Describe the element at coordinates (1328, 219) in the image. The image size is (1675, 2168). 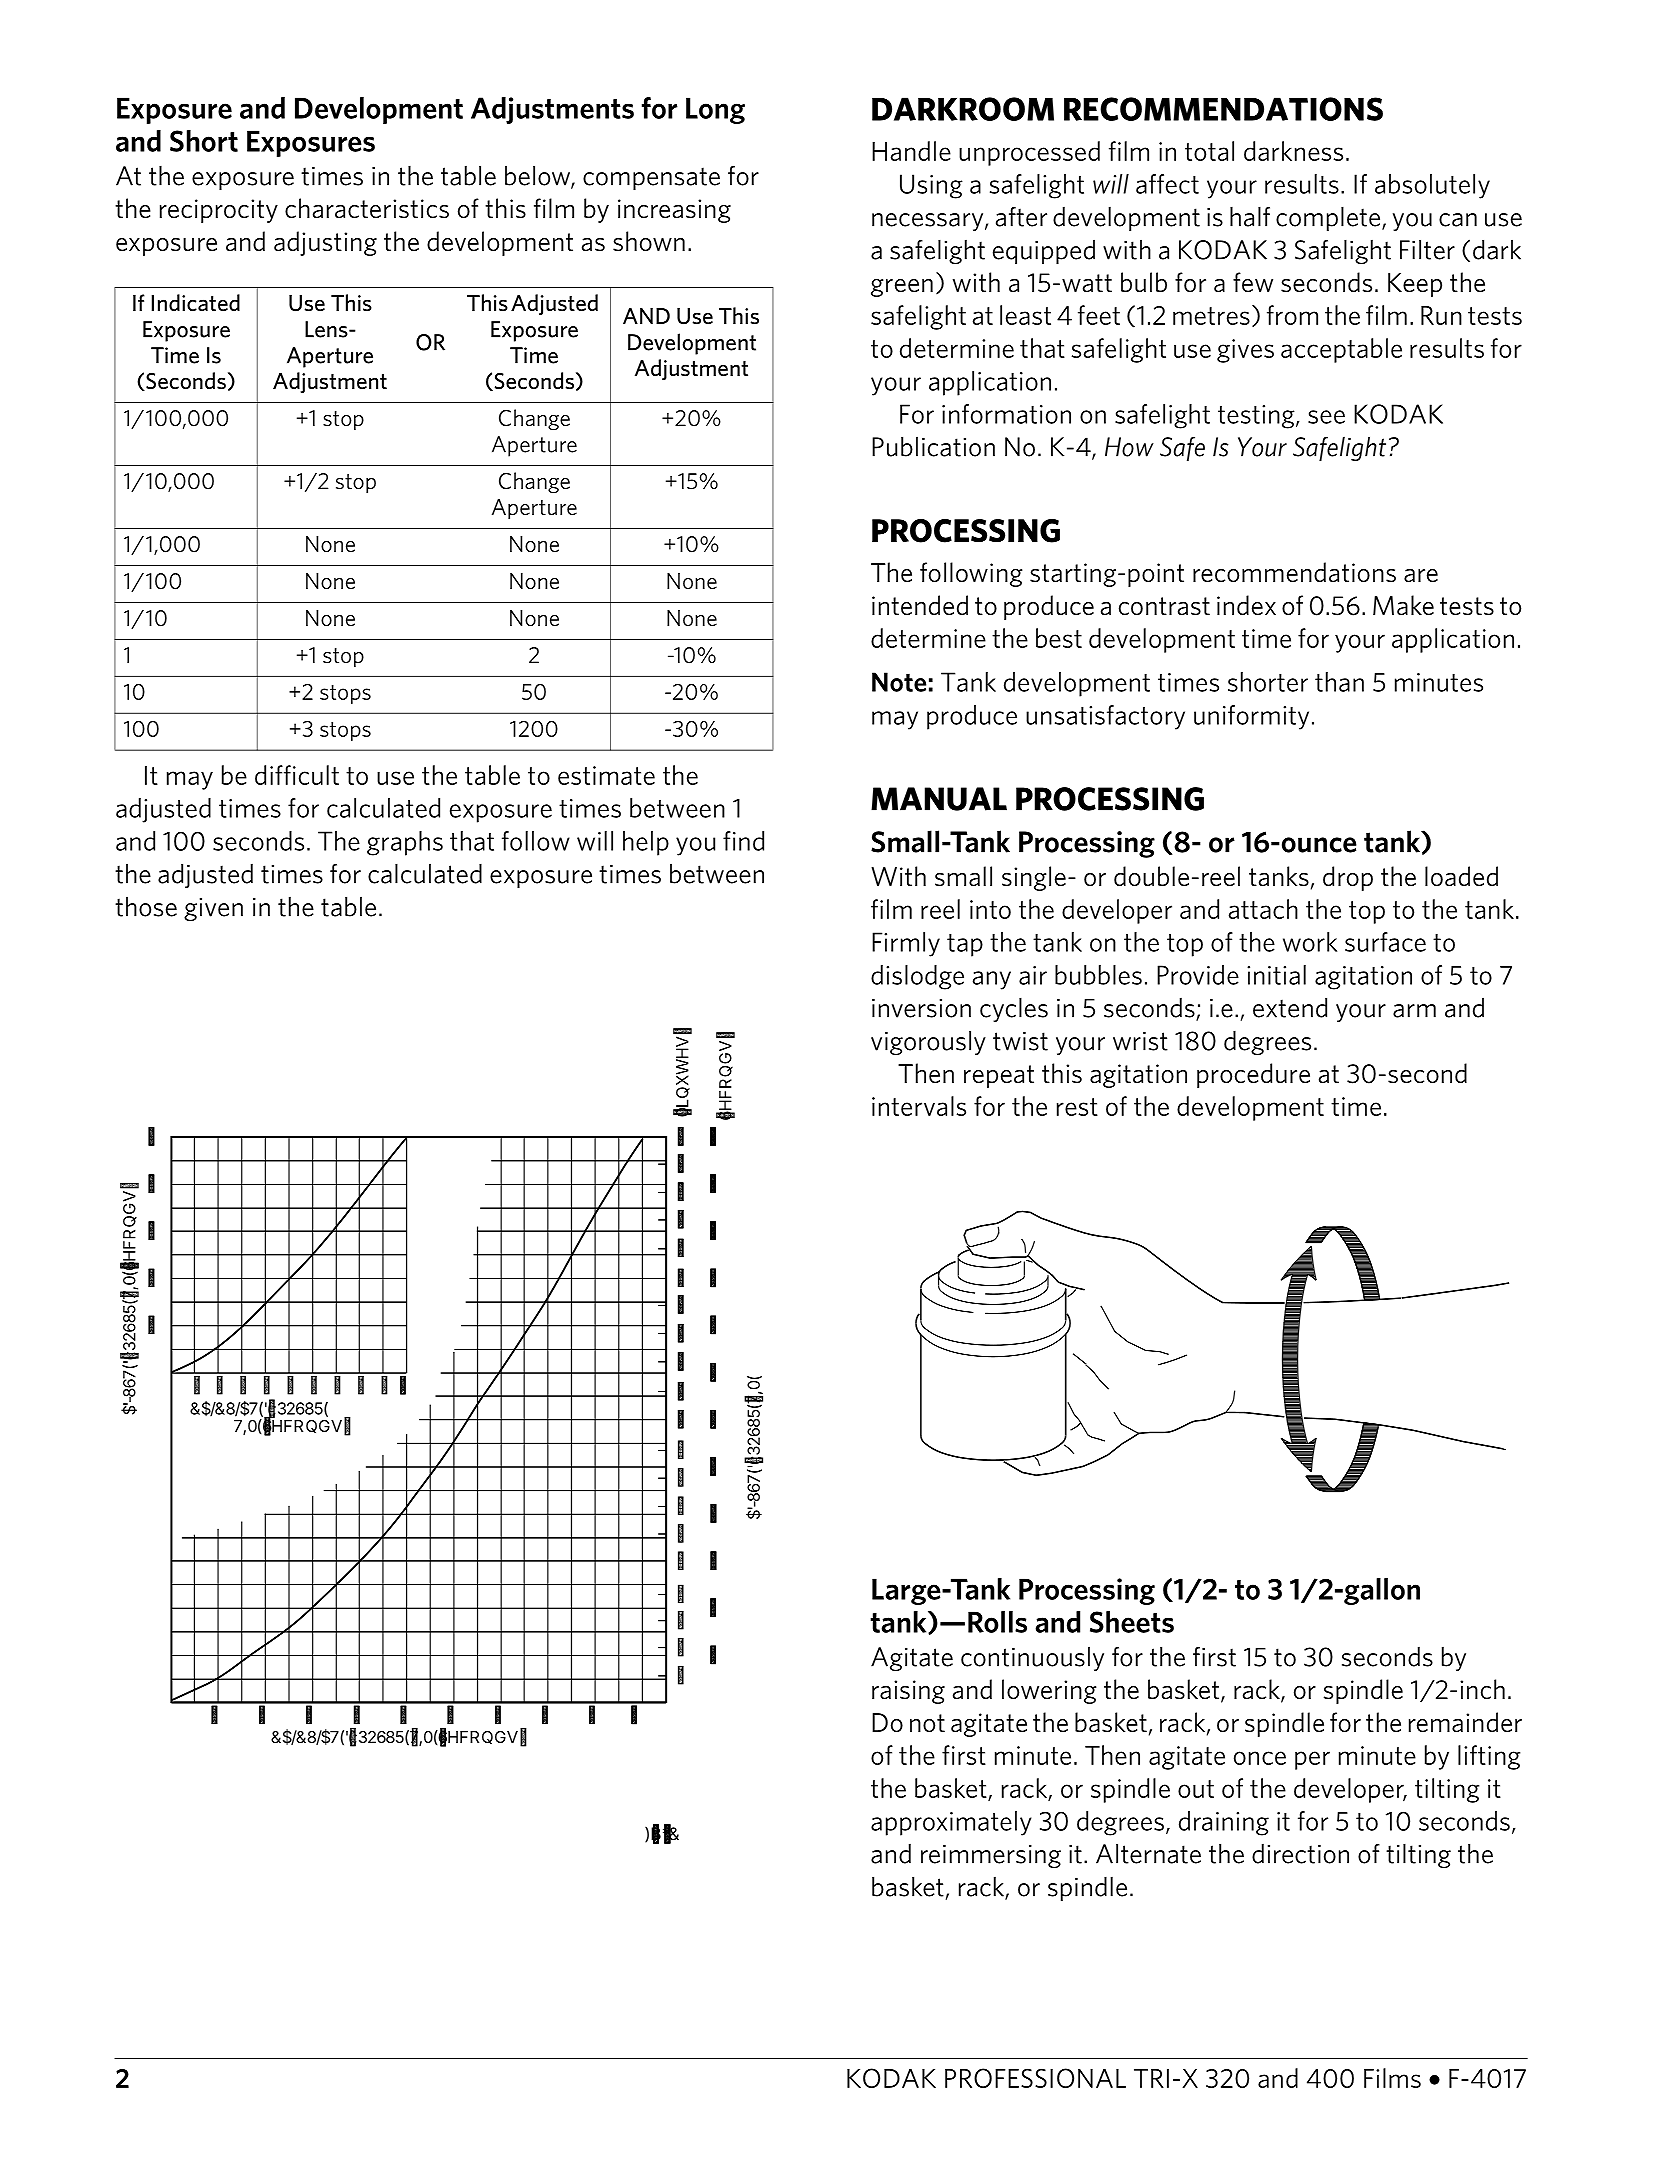
I see `complete` at that location.
